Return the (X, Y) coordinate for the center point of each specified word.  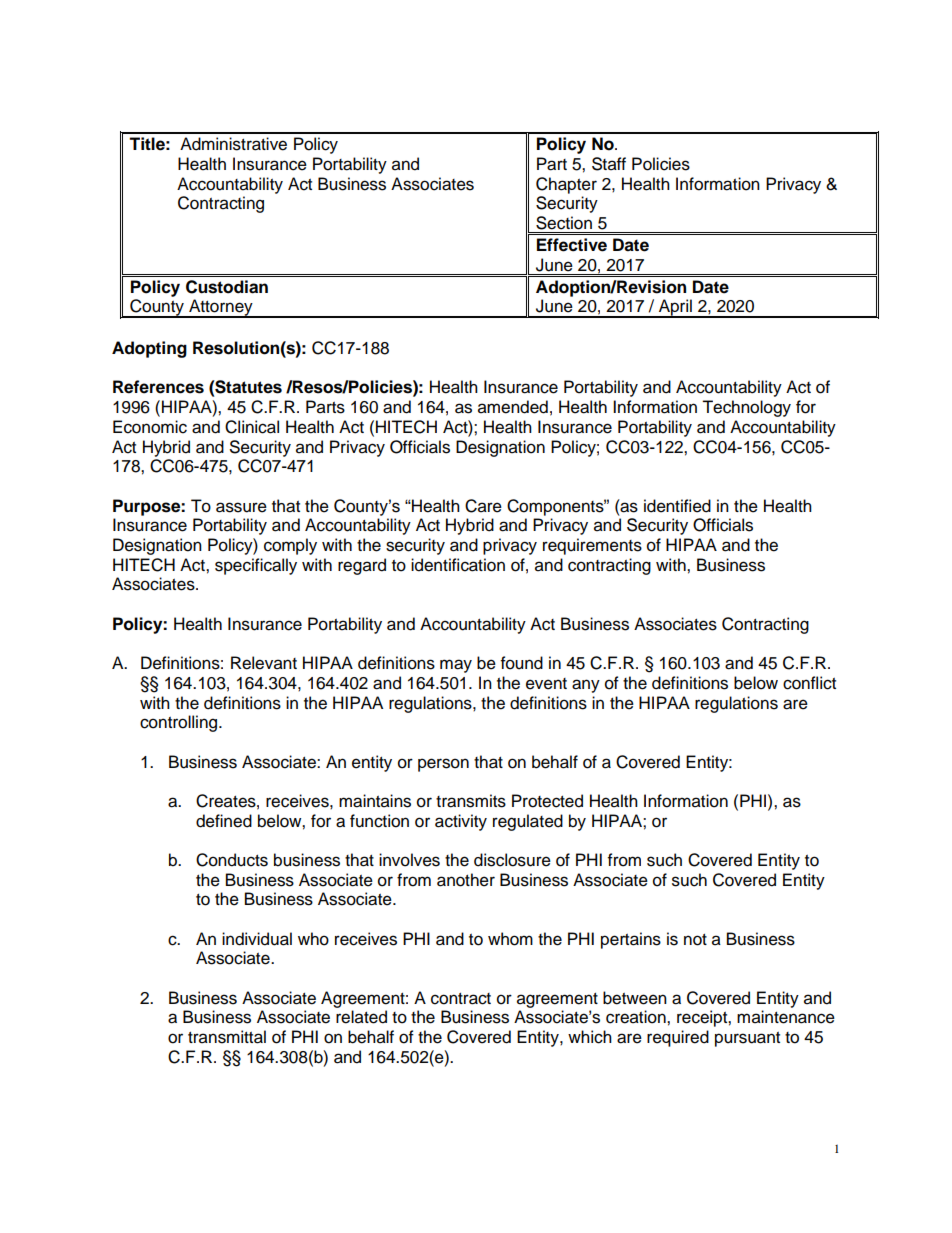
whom (510, 939)
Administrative (233, 144)
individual (257, 939)
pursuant (747, 1039)
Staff (609, 164)
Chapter (566, 185)
